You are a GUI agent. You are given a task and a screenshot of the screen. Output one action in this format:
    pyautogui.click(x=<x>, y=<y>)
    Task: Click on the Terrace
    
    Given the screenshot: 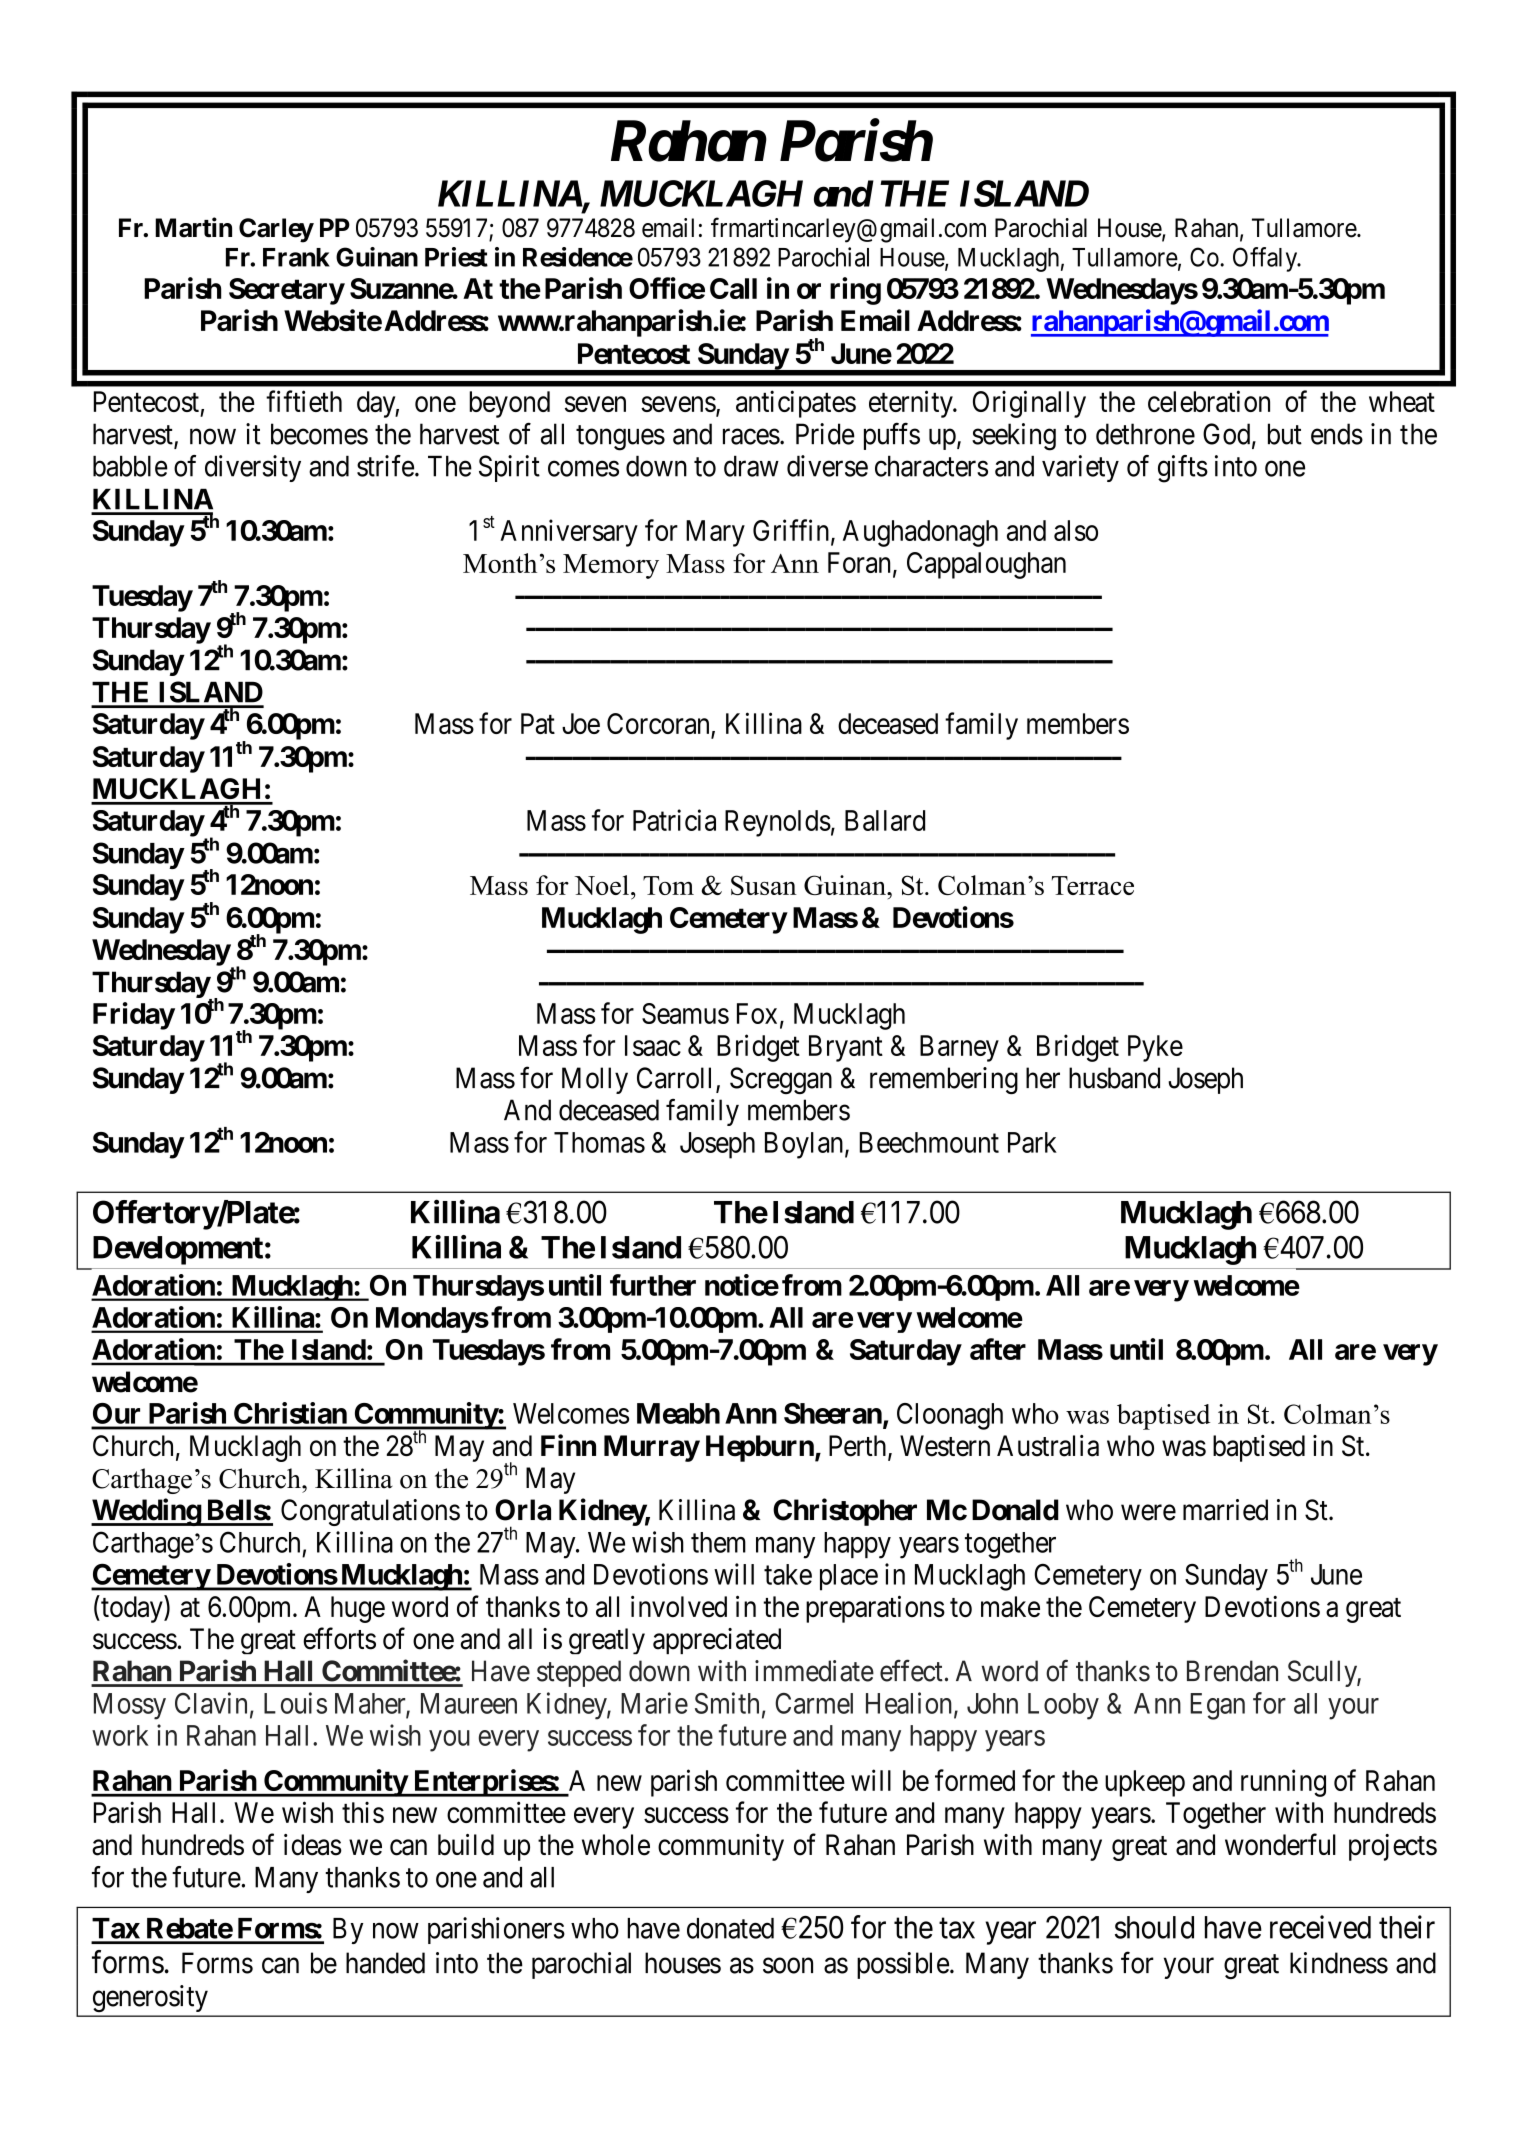 What is the action you would take?
    pyautogui.click(x=1093, y=885)
